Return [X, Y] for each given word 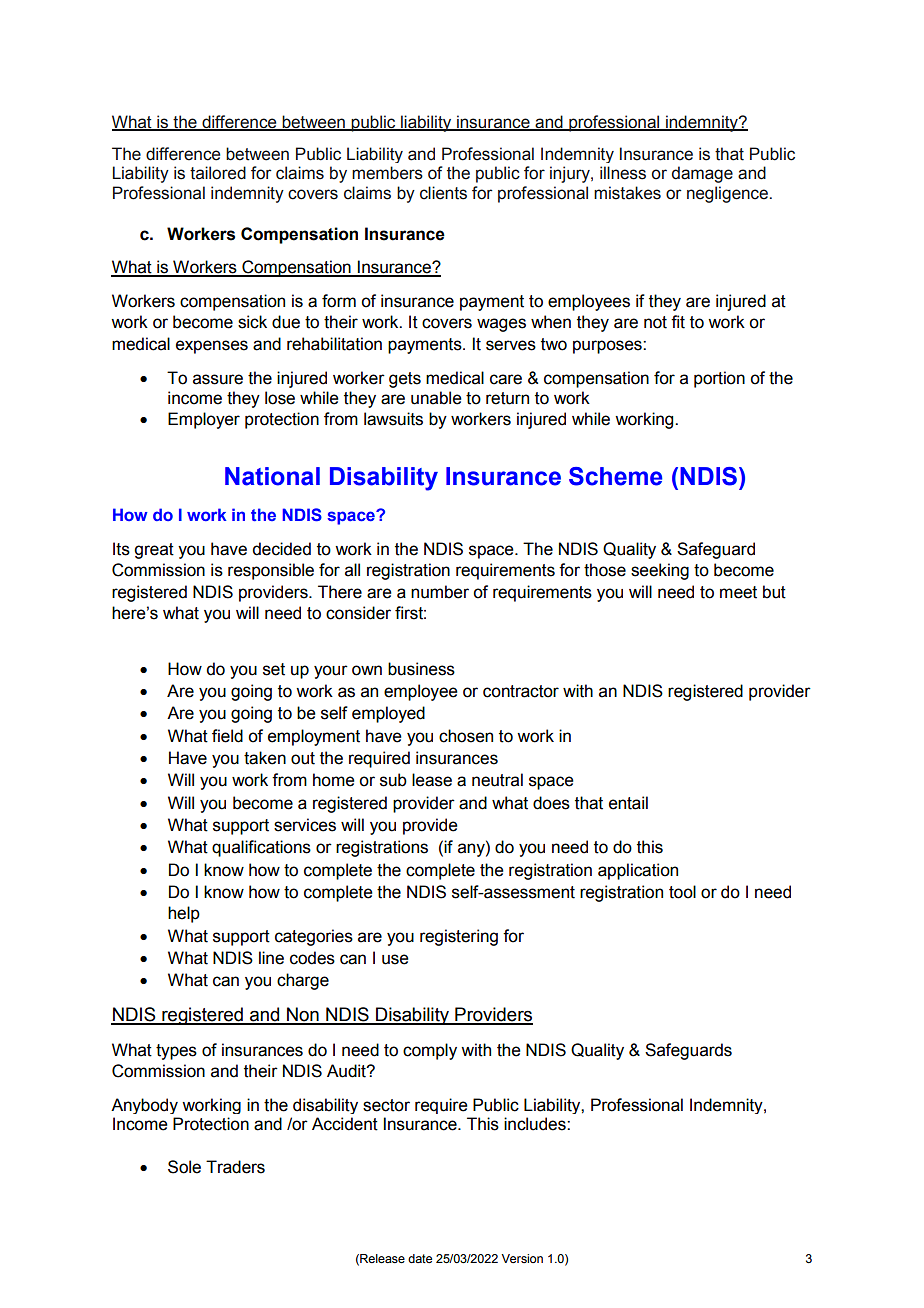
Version [522, 1258]
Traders [235, 1167]
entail [628, 803]
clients [443, 193]
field [227, 736]
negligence [727, 194]
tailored [218, 173]
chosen [466, 736]
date [420, 1258]
